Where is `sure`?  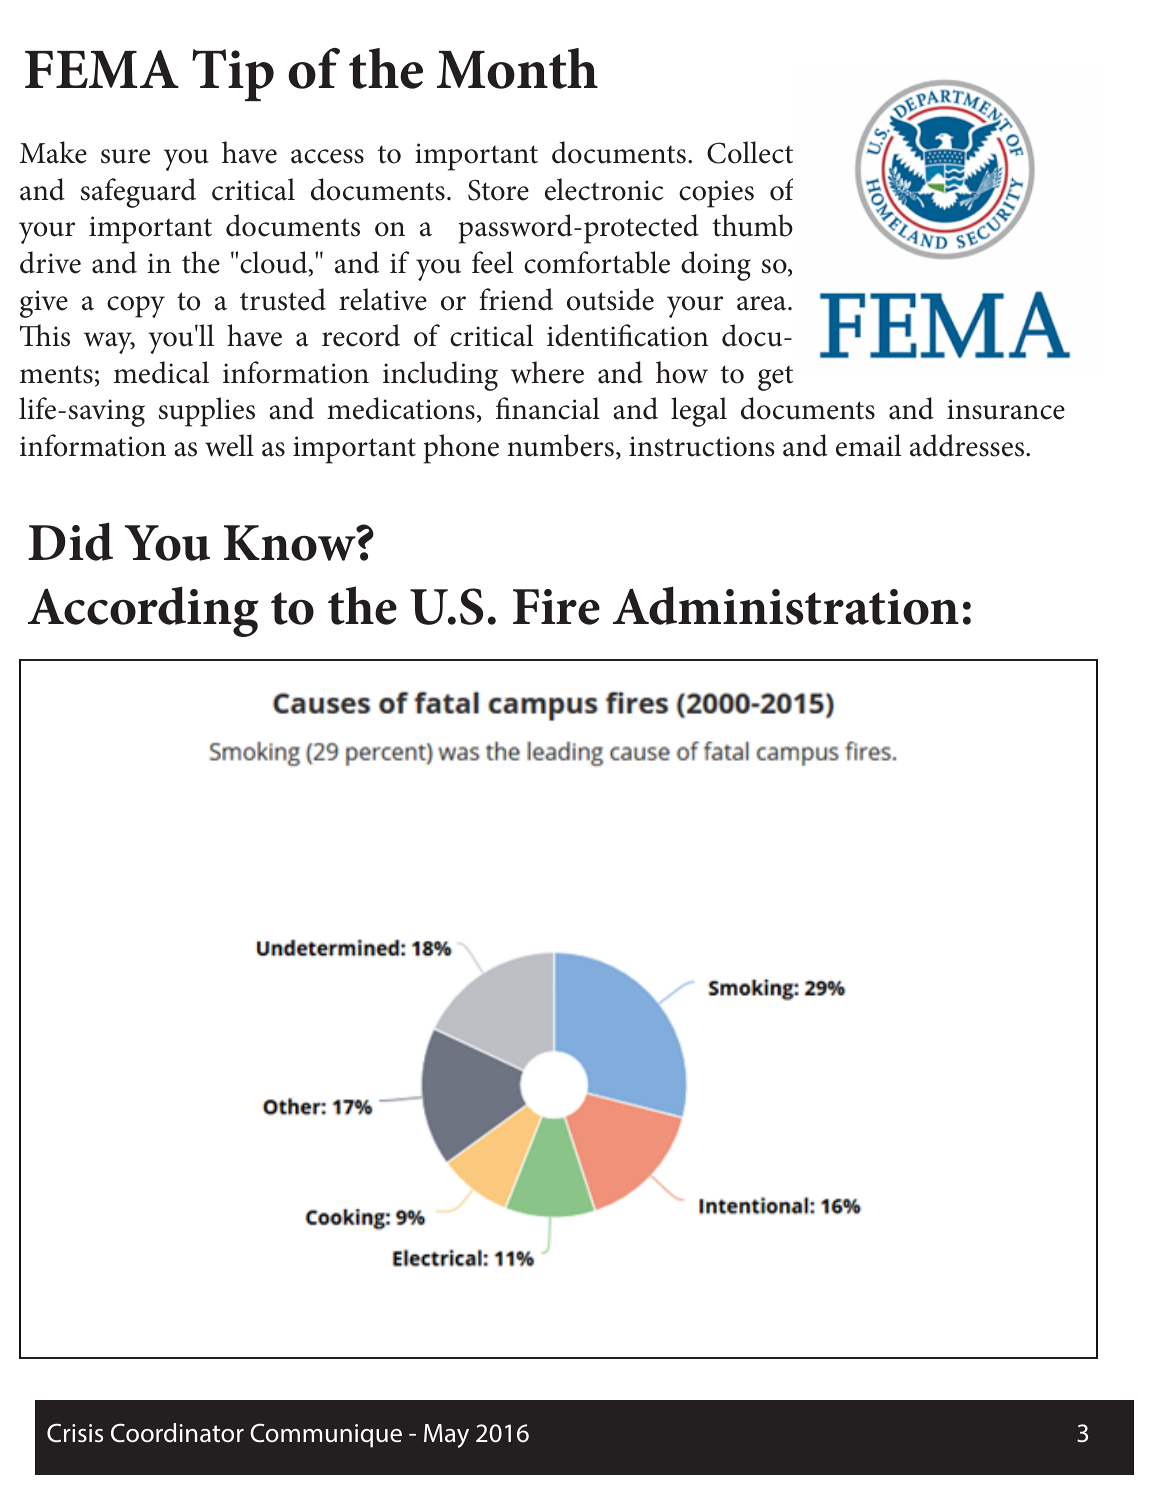 sure is located at coordinates (125, 156).
